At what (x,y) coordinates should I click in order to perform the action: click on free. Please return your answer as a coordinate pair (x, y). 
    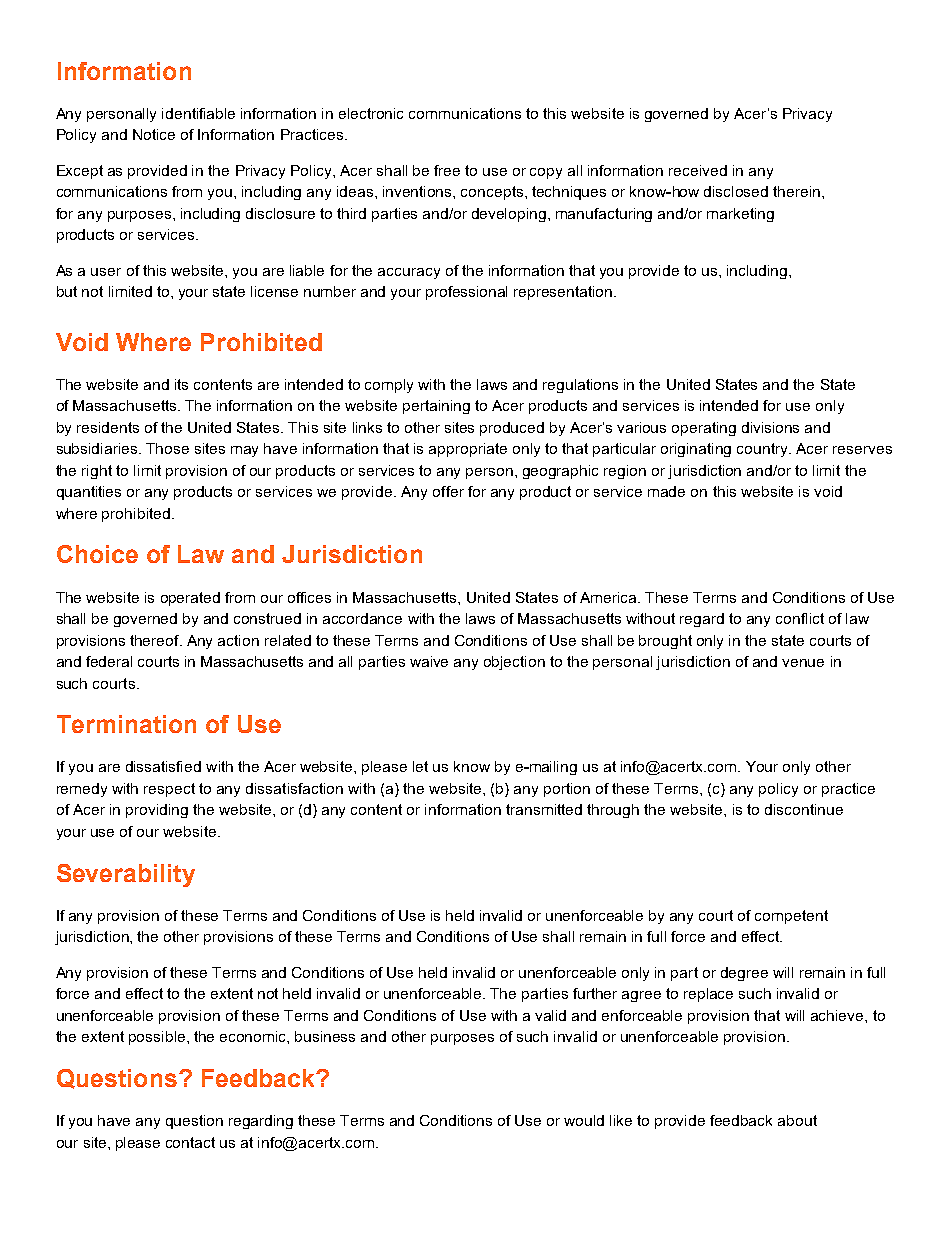
    Looking at the image, I should click on (447, 170).
